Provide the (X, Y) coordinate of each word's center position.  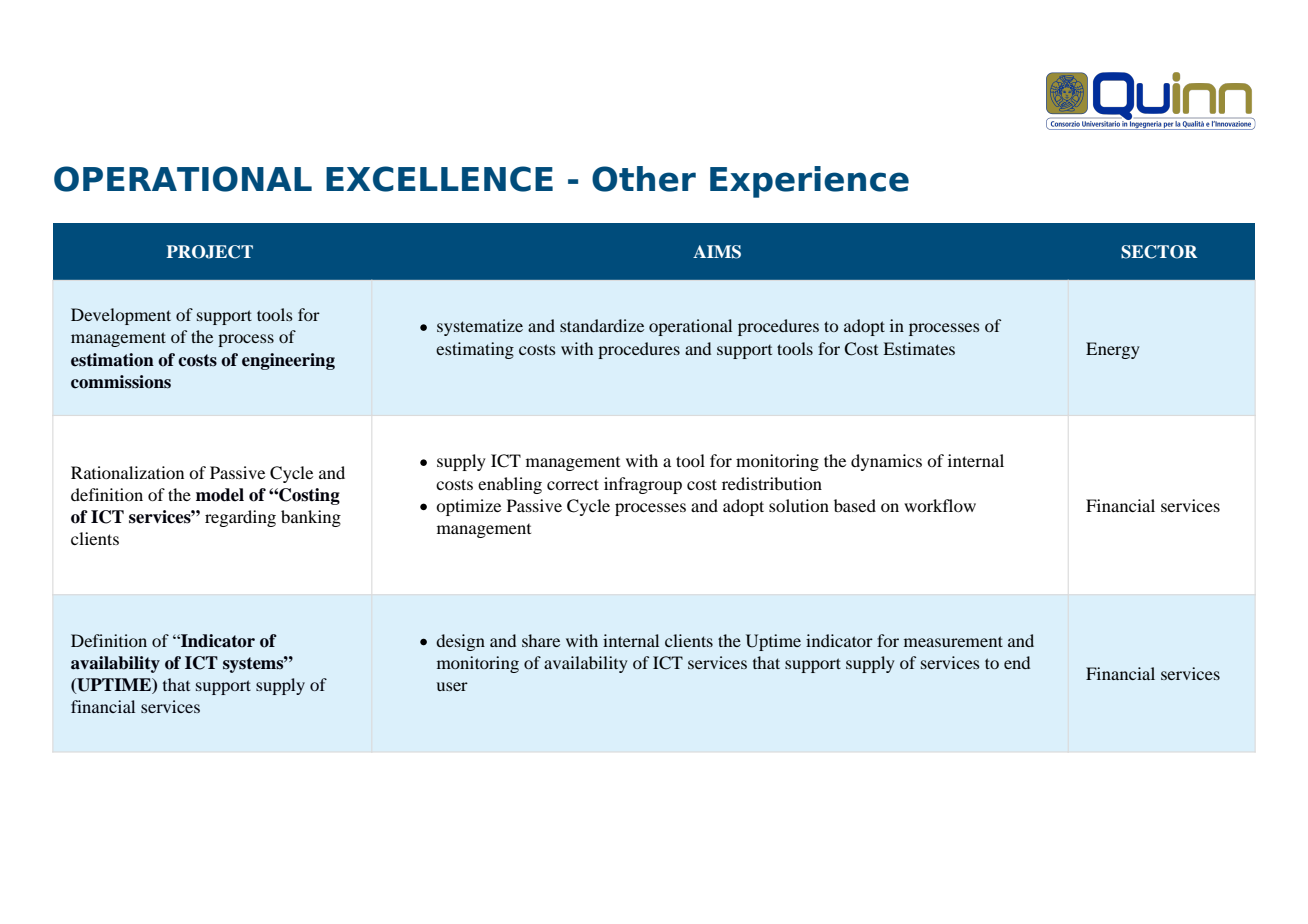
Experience (809, 182)
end (1017, 662)
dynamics (886, 462)
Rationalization (127, 472)
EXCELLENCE (439, 179)
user (452, 686)
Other (644, 179)
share (541, 640)
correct (573, 484)
